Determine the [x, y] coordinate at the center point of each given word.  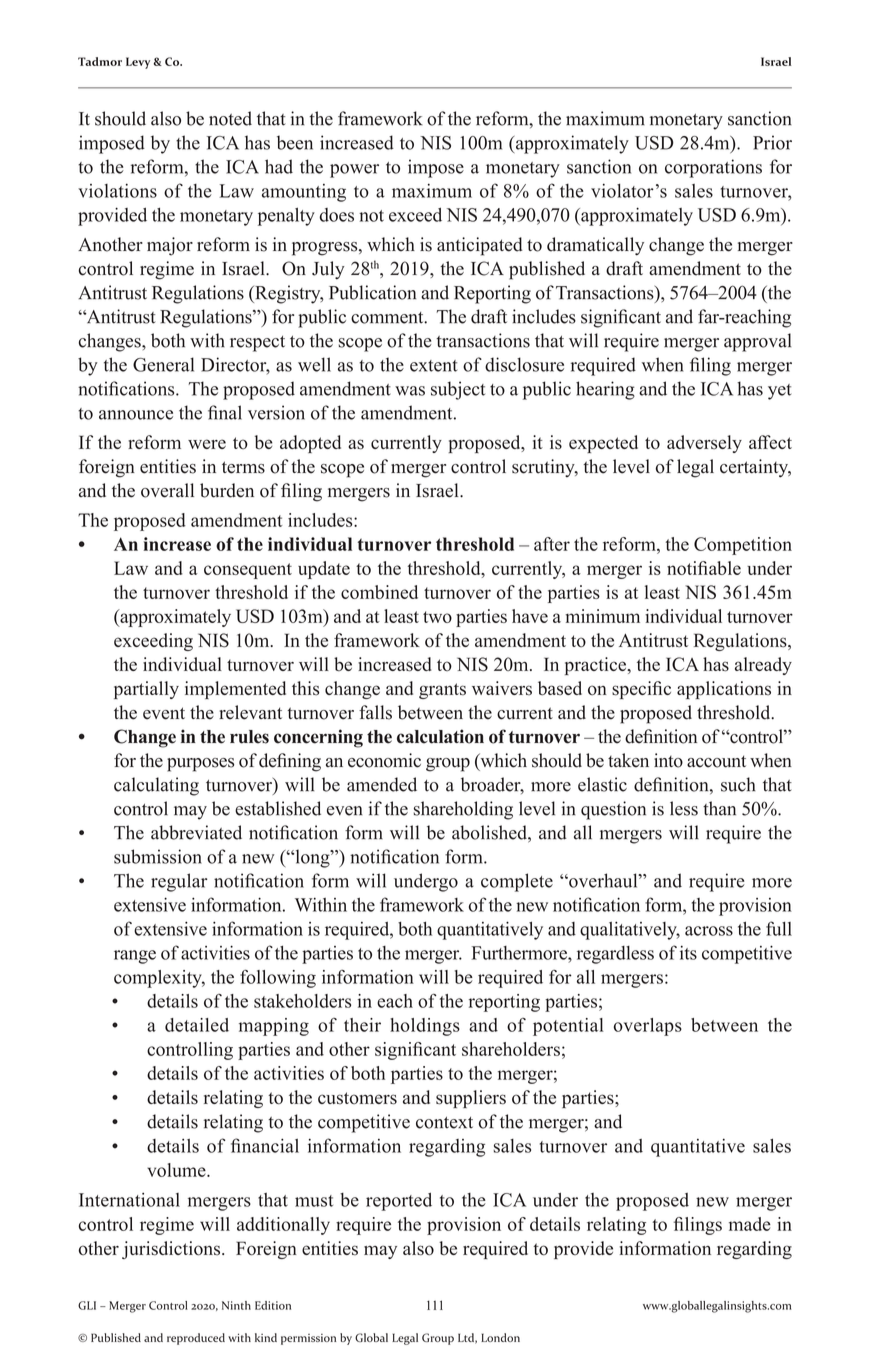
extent [433, 366]
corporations [713, 168]
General [163, 364]
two [437, 617]
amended [382, 784]
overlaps [648, 1027]
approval [757, 342]
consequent [248, 571]
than [719, 808]
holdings [425, 1027]
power [354, 171]
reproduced [196, 1339]
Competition [743, 546]
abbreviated [196, 832]
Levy [138, 63]
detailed [197, 1025]
